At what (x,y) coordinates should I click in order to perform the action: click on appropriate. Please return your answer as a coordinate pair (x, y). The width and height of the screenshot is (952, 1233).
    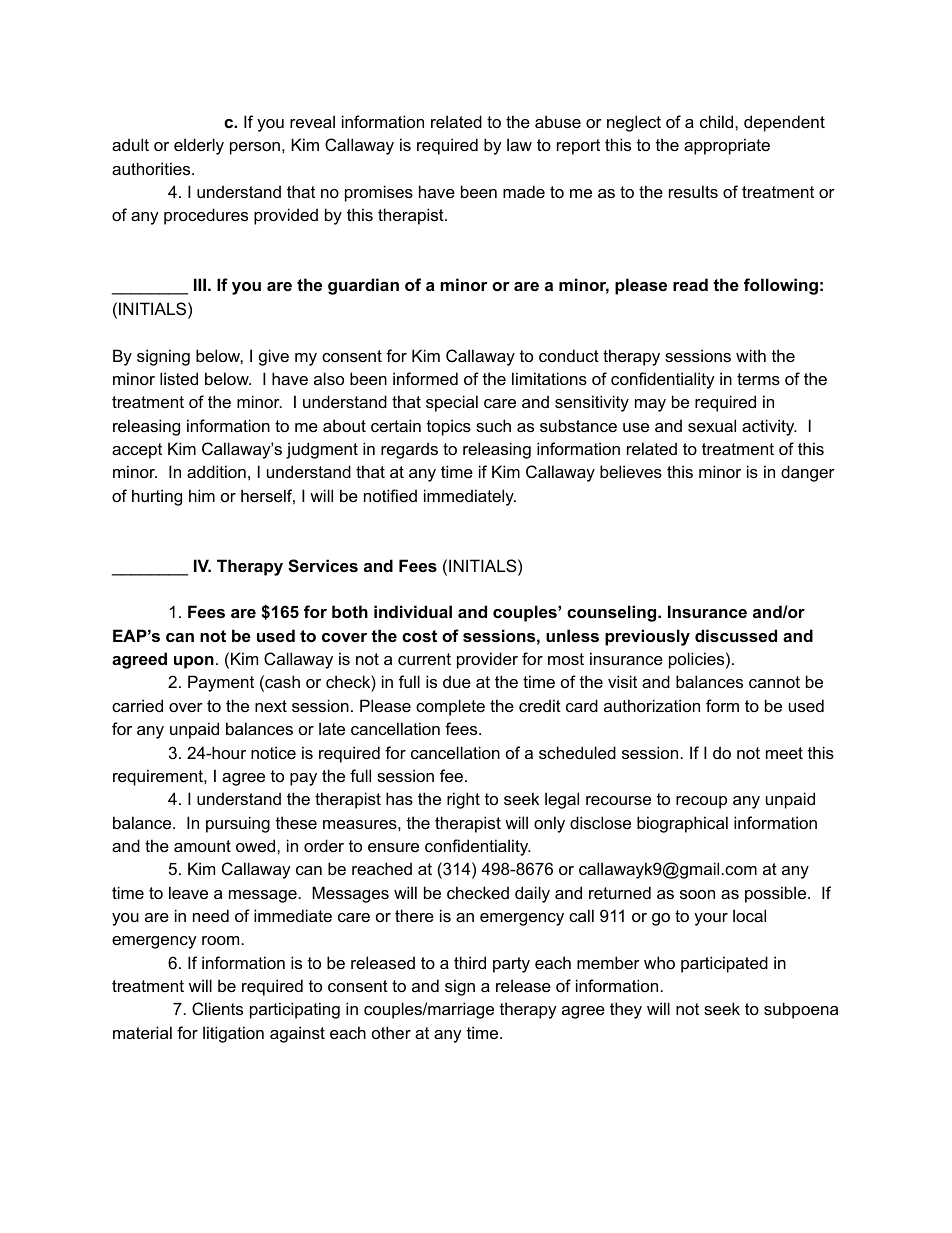
    Looking at the image, I should click on (727, 146).
